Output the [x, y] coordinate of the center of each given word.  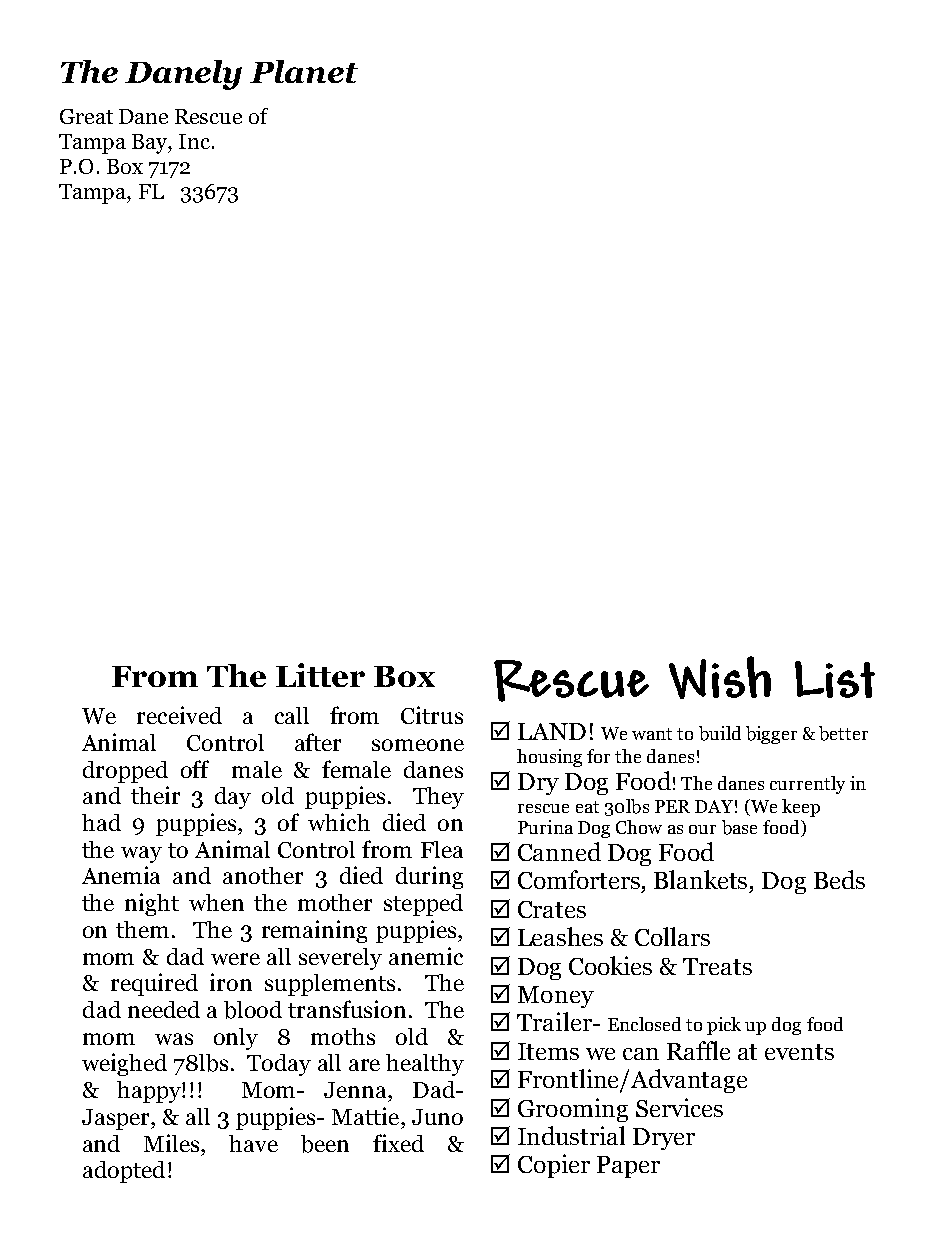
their [155, 795]
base [739, 827]
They [438, 798]
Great [86, 116]
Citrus [432, 715]
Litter [320, 675]
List [835, 679]
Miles [173, 1143]
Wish [720, 677]
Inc [196, 141]
